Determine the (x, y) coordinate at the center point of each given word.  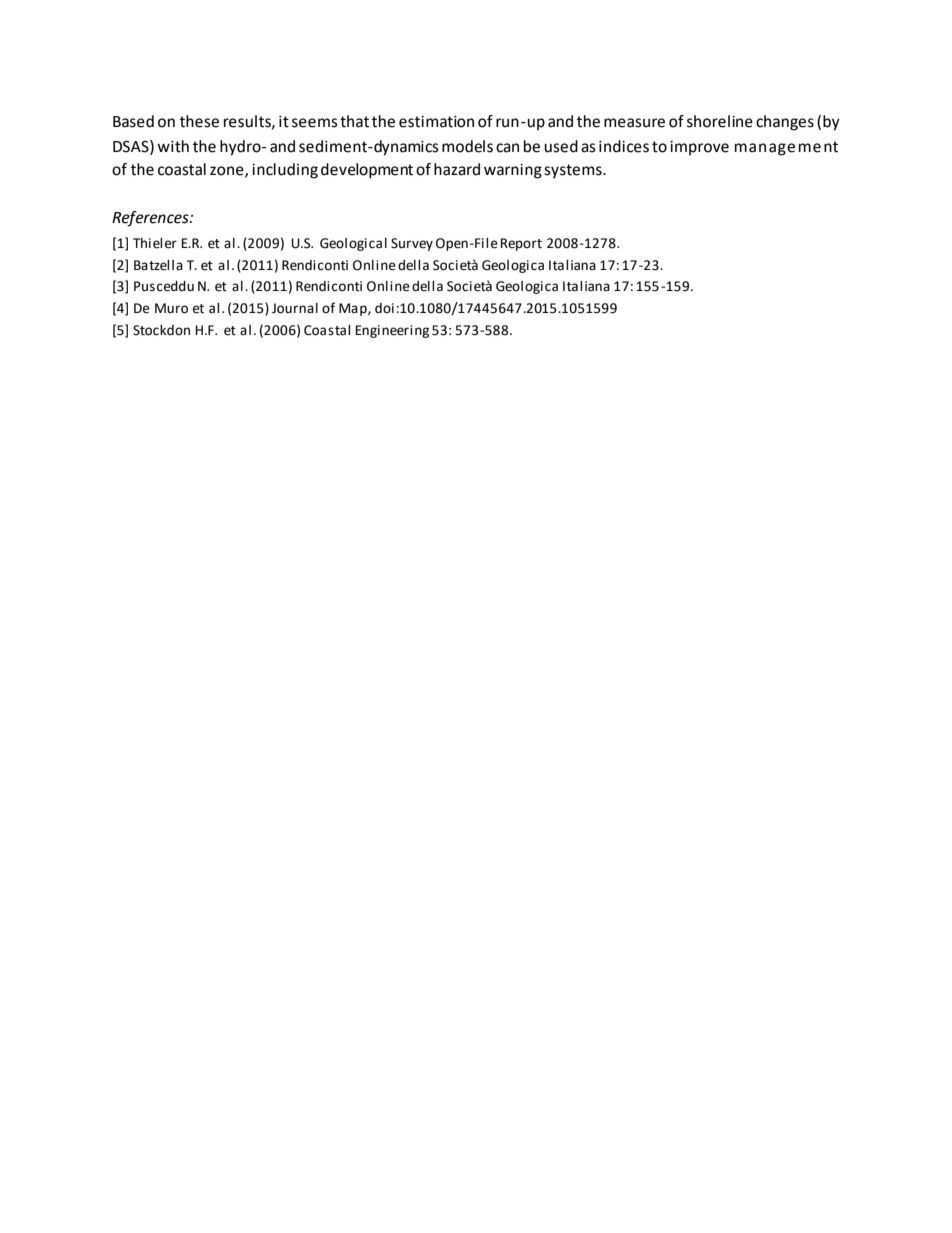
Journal (295, 308)
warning (513, 171)
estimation (436, 122)
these (199, 121)
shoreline (720, 121)
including (285, 171)
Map (354, 309)
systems (574, 171)
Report (521, 244)
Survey (412, 244)
